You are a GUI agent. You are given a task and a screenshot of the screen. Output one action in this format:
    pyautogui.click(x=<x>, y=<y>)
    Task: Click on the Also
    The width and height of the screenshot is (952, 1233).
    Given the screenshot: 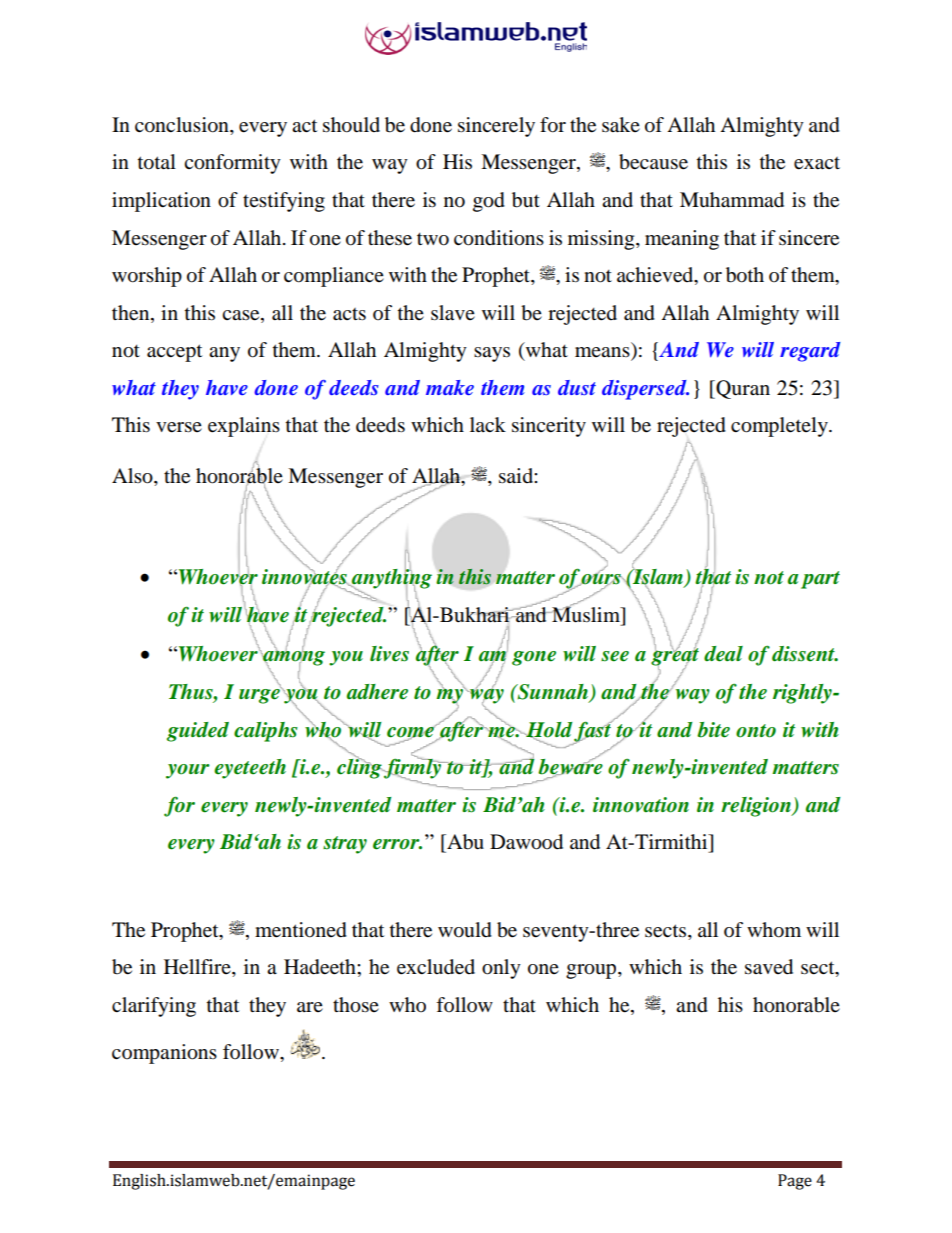 What is the action you would take?
    pyautogui.click(x=133, y=476)
